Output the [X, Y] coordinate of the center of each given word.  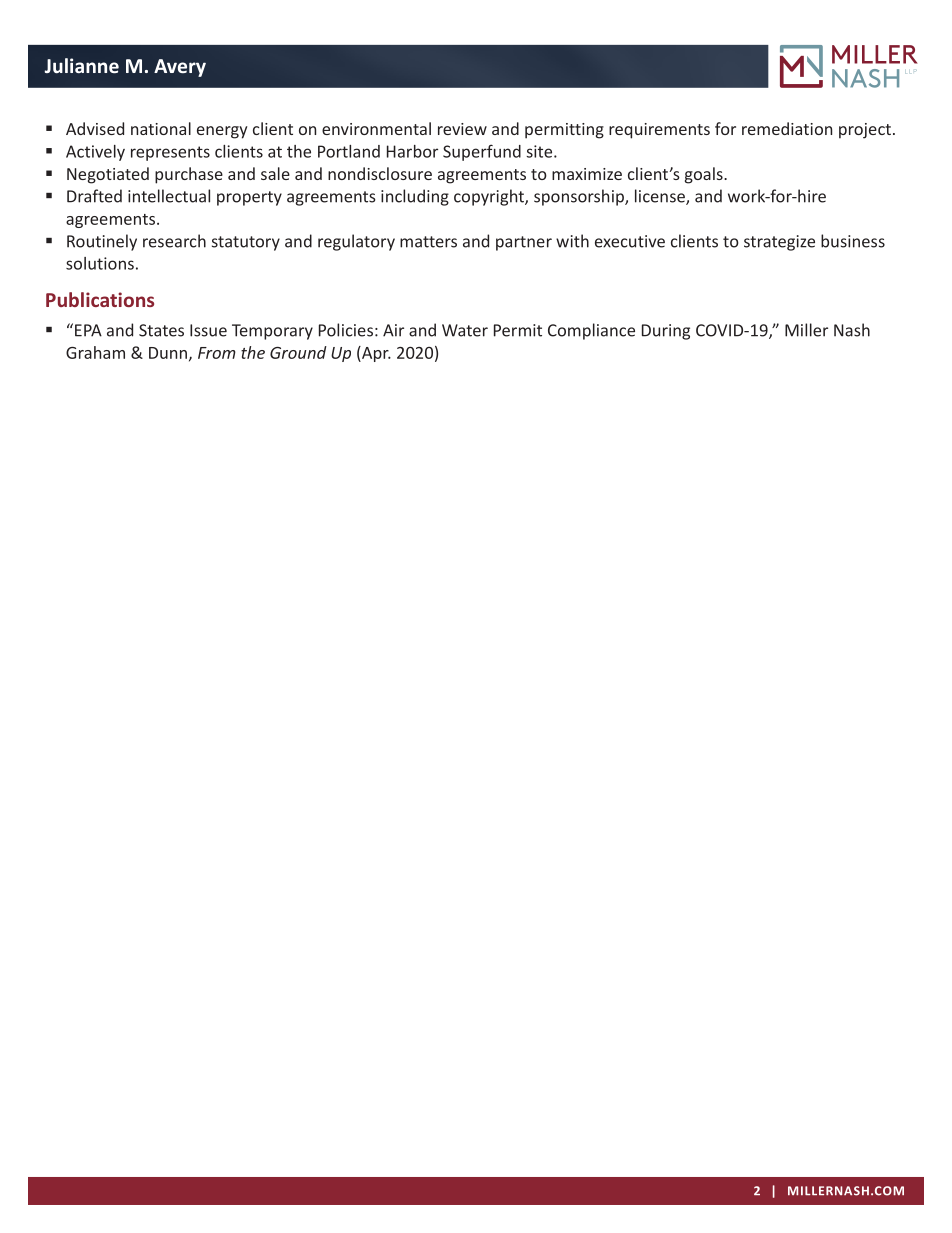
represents [170, 153]
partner [524, 243]
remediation [787, 128]
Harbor [412, 151]
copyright [490, 197]
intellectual [169, 196]
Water [465, 330]
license [661, 197]
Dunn [168, 353]
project [865, 131]
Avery [180, 68]
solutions [100, 263]
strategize [779, 243]
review [462, 129]
